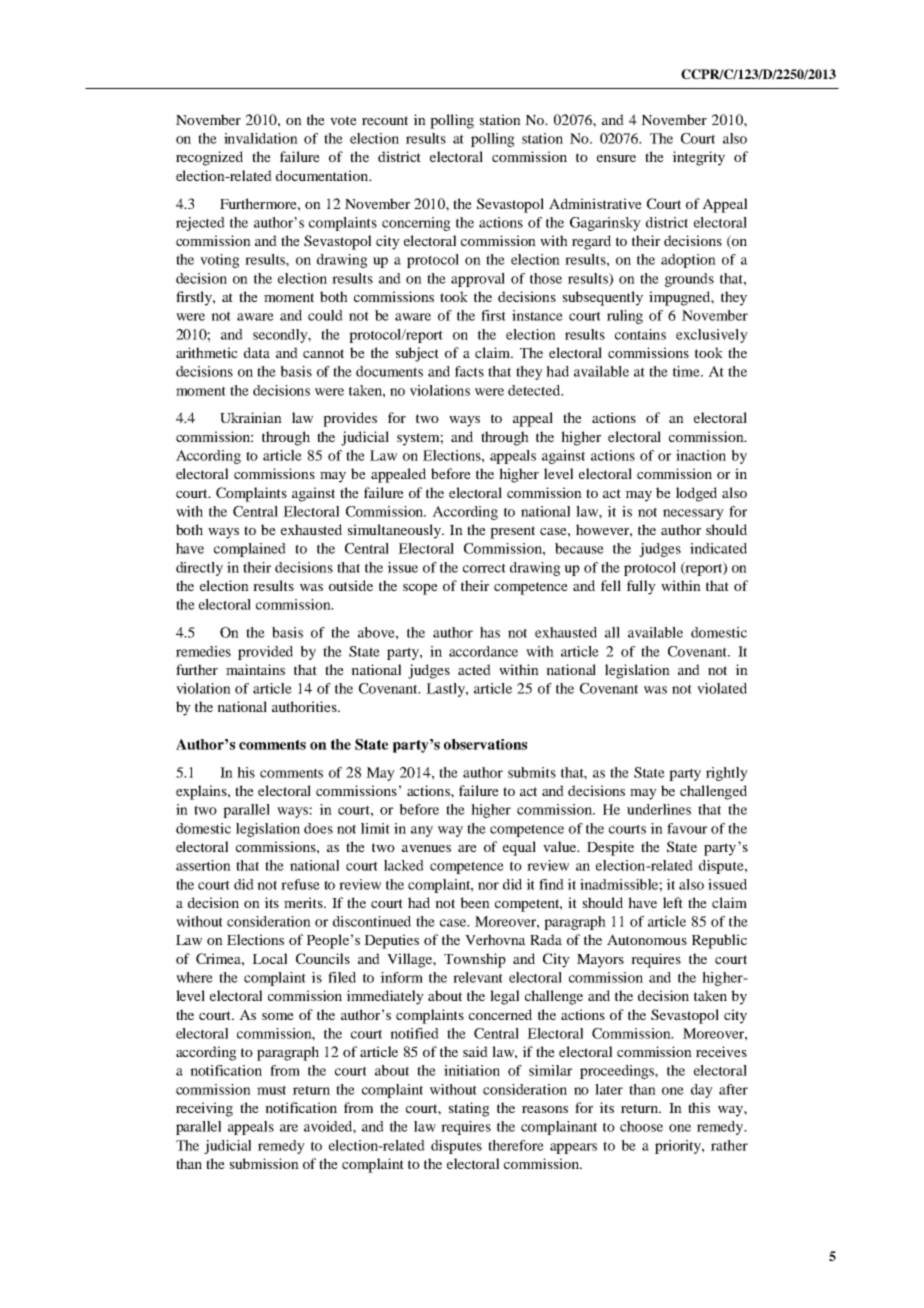  I want to click on submission, so click(264, 1163).
